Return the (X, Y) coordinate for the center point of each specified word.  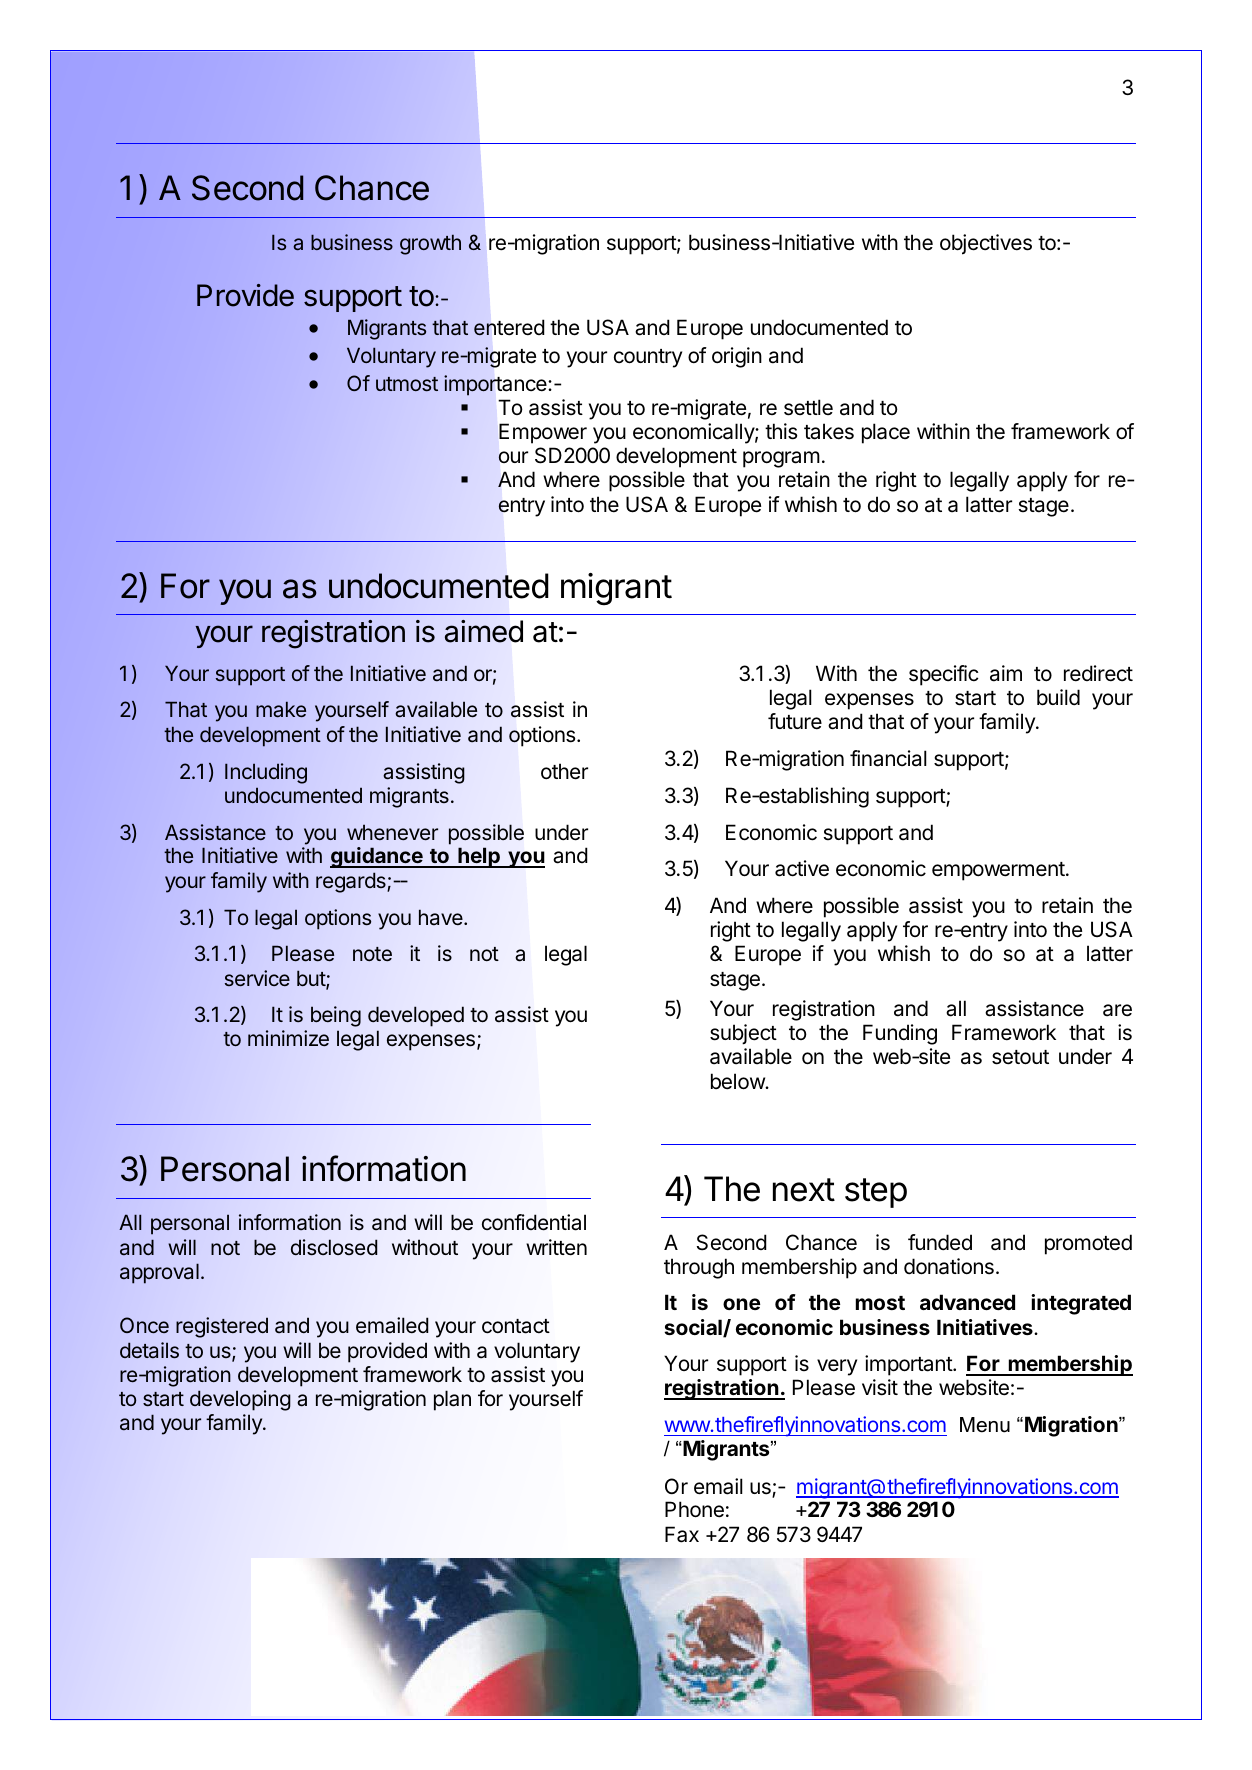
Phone (694, 1509)
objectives (986, 244)
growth (430, 244)
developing (240, 1400)
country (648, 358)
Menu (985, 1425)
